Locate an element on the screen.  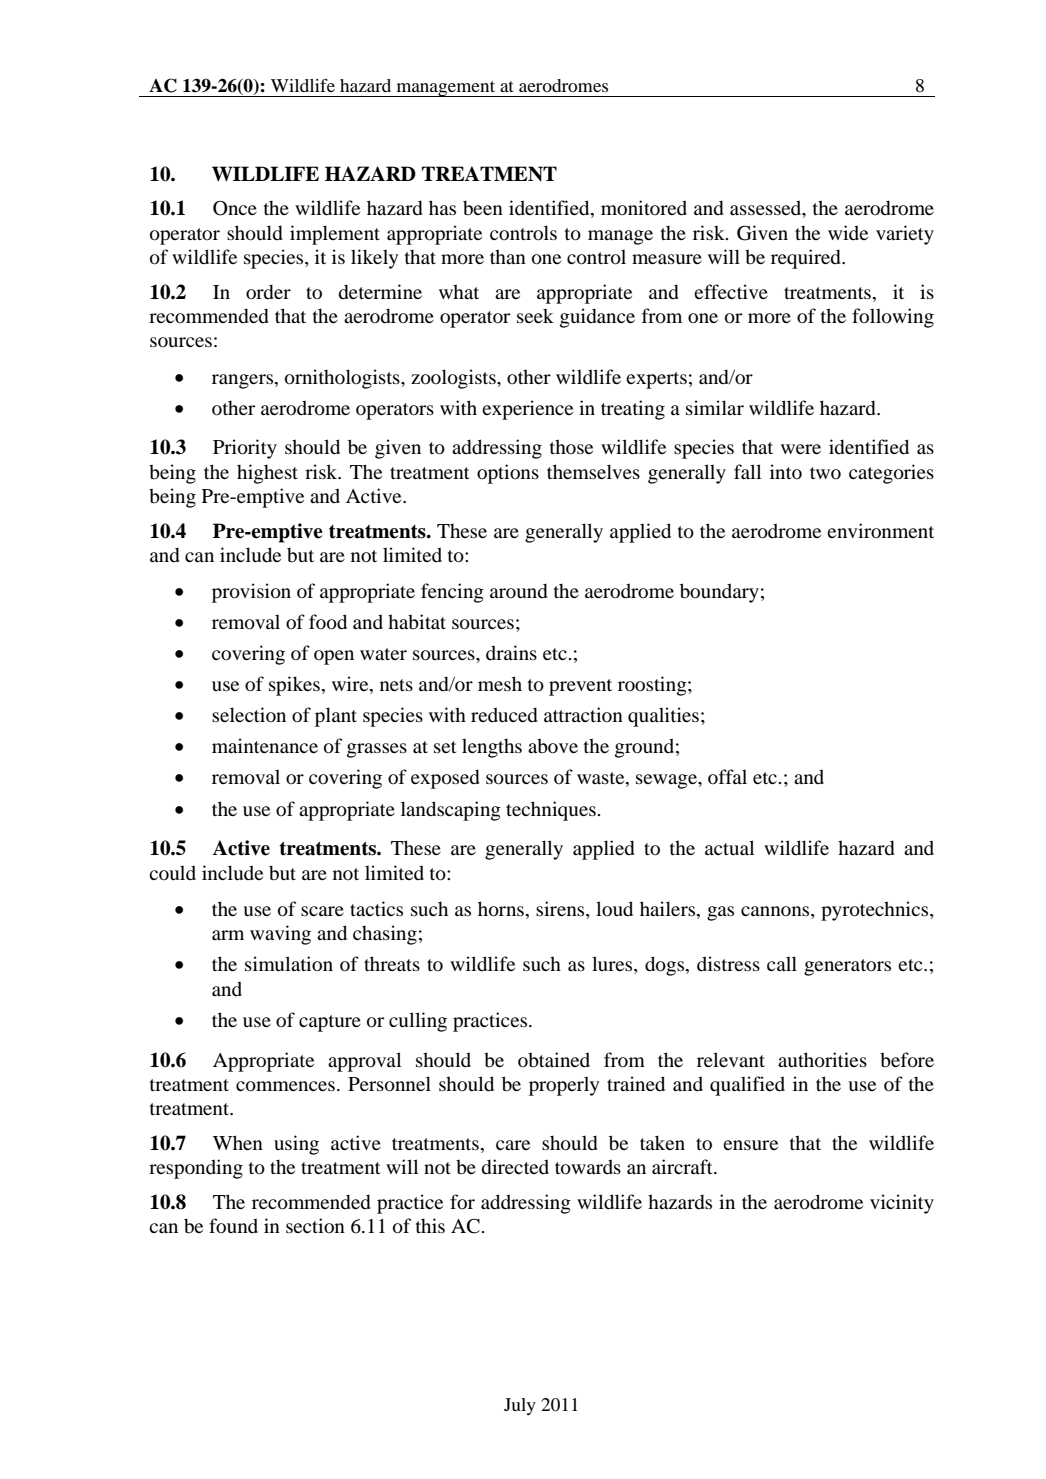
found is located at coordinates (233, 1226).
